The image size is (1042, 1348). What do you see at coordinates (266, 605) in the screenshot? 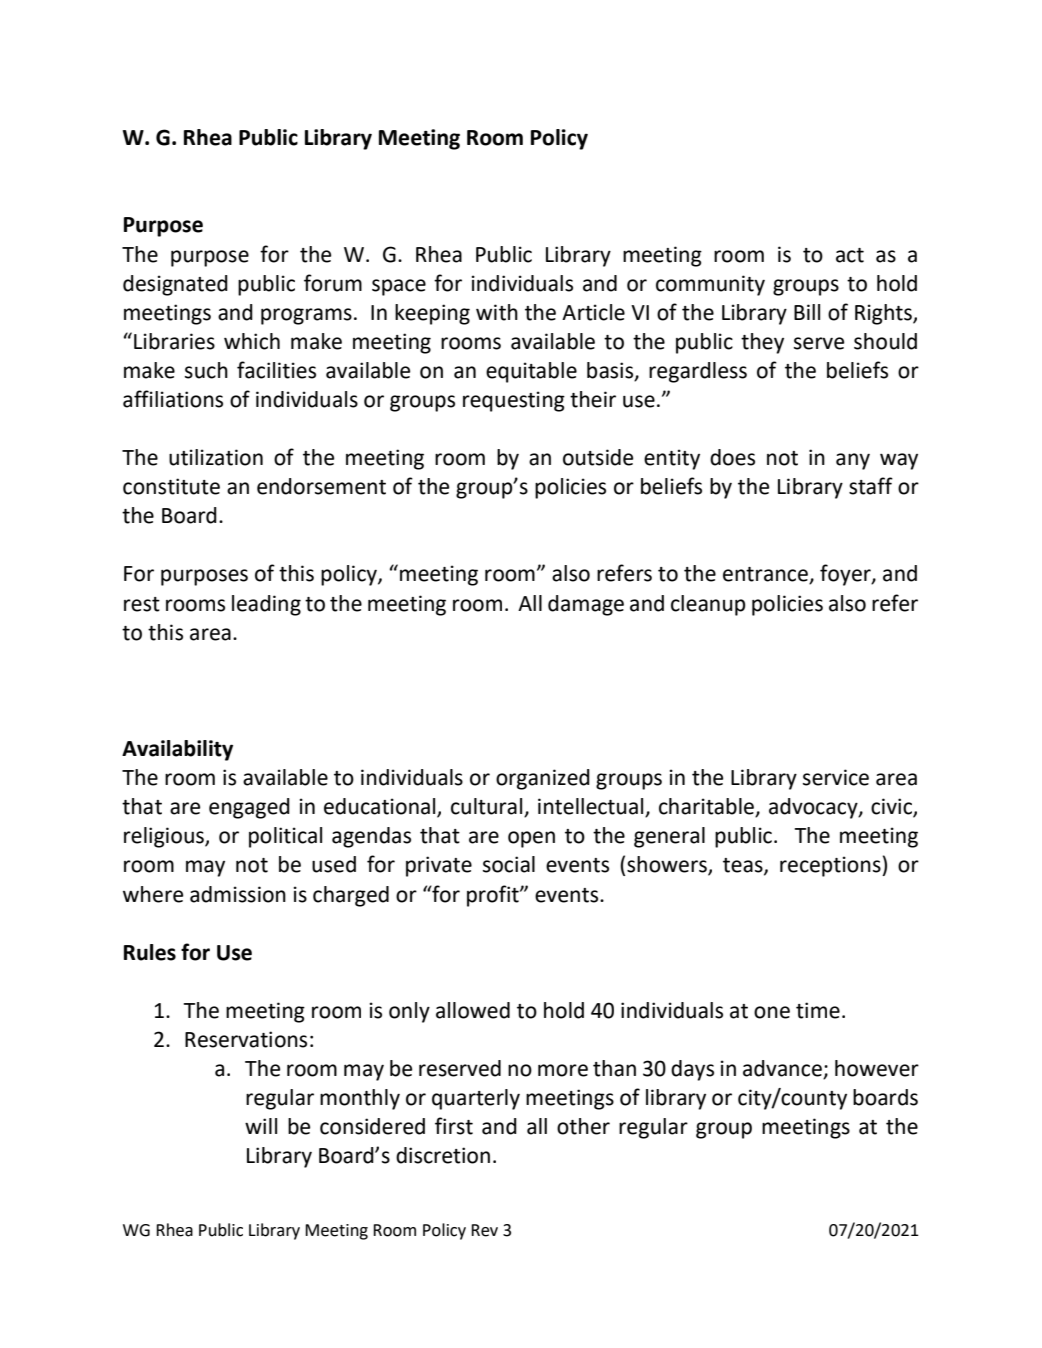
I see `leading` at bounding box center [266, 605].
